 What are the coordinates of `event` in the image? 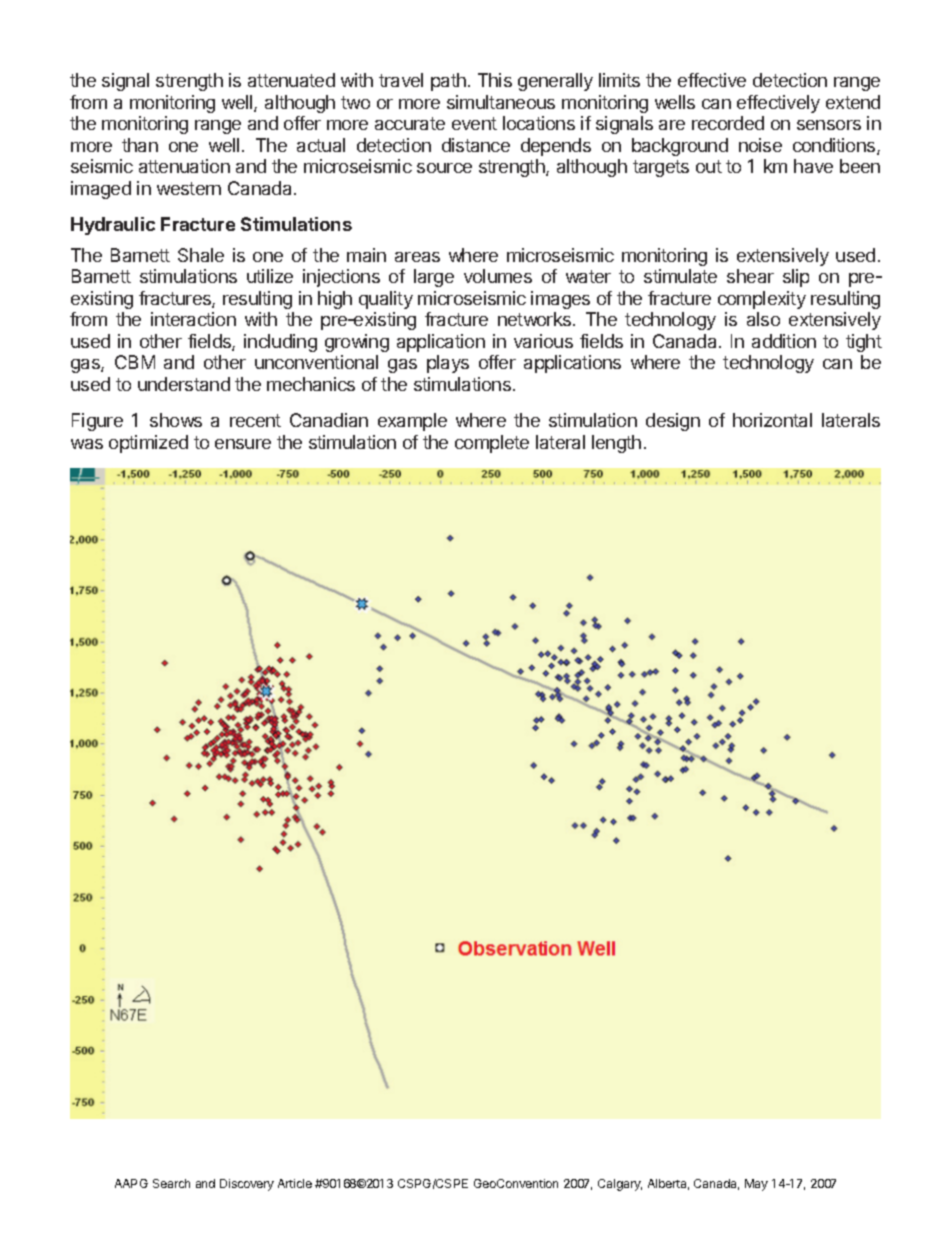 It's located at (474, 123).
